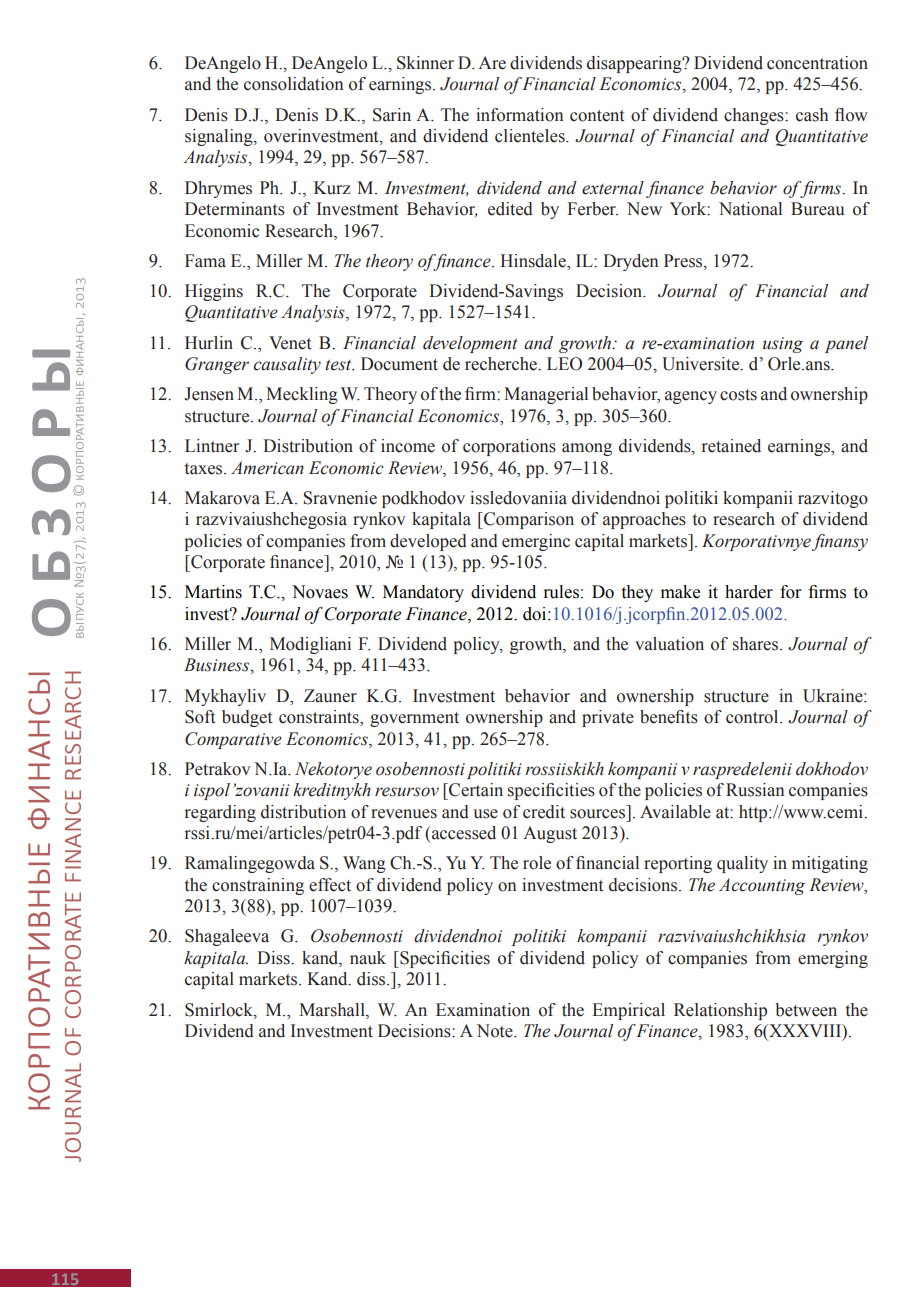 This screenshot has width=924, height=1308. Describe the element at coordinates (755, 116) in the screenshot. I see `changes` at that location.
